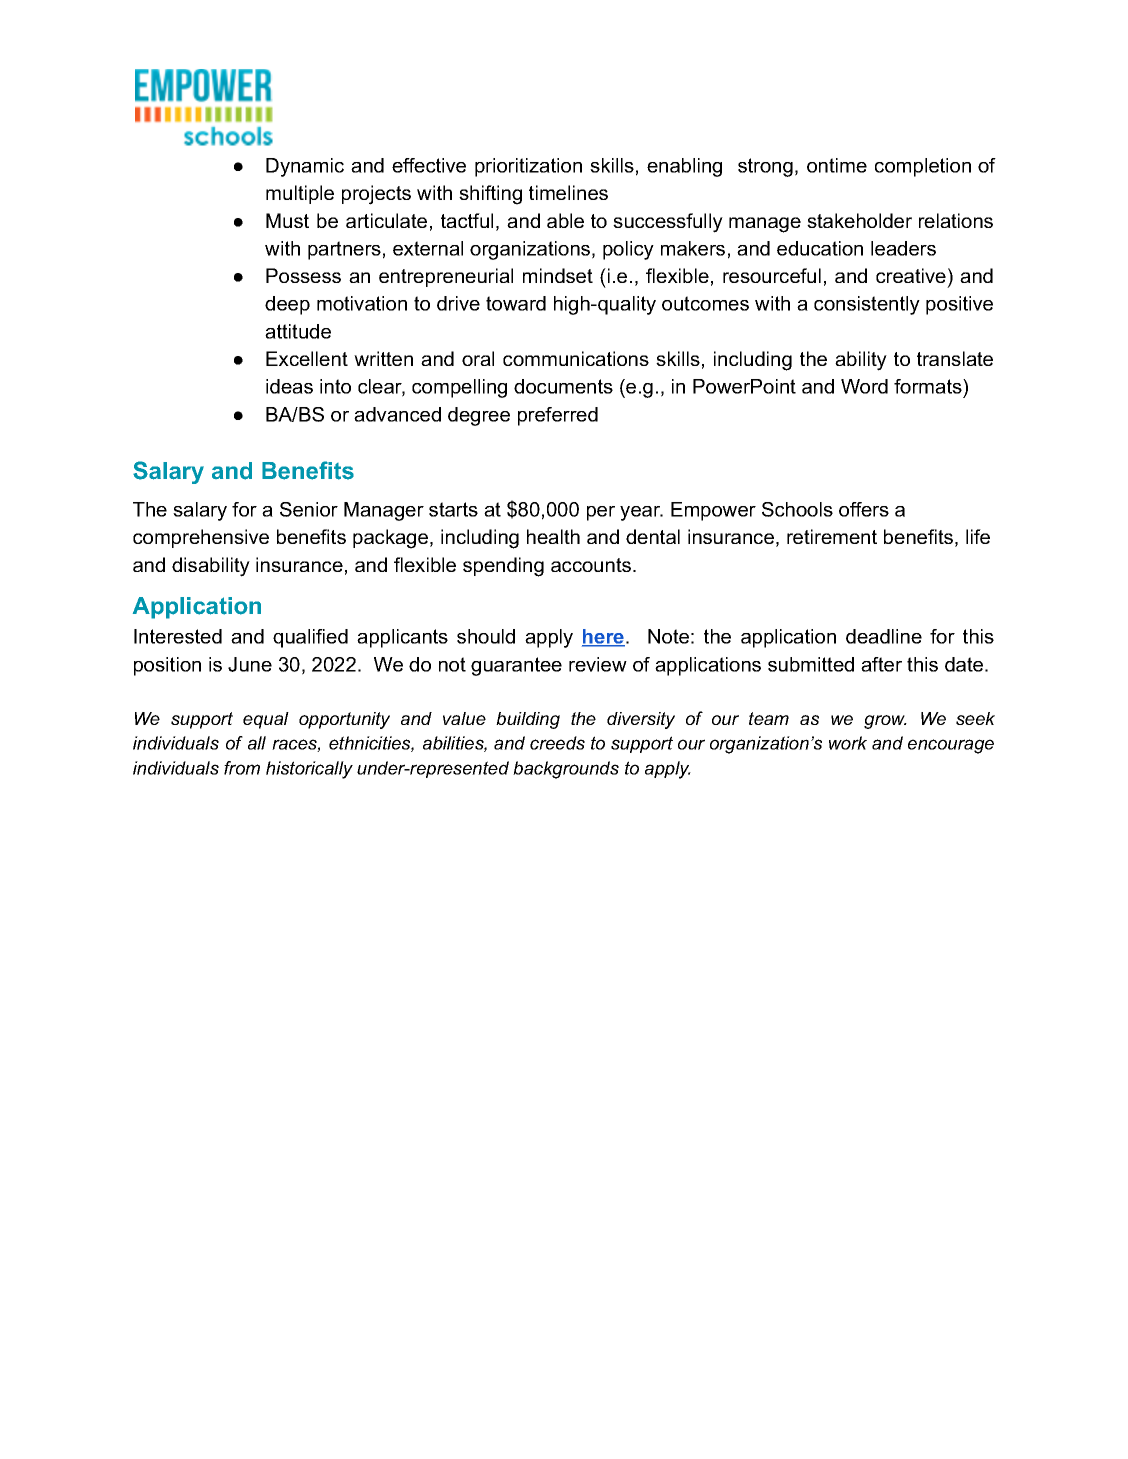  What do you see at coordinates (848, 743) in the screenshot?
I see `work` at bounding box center [848, 743].
